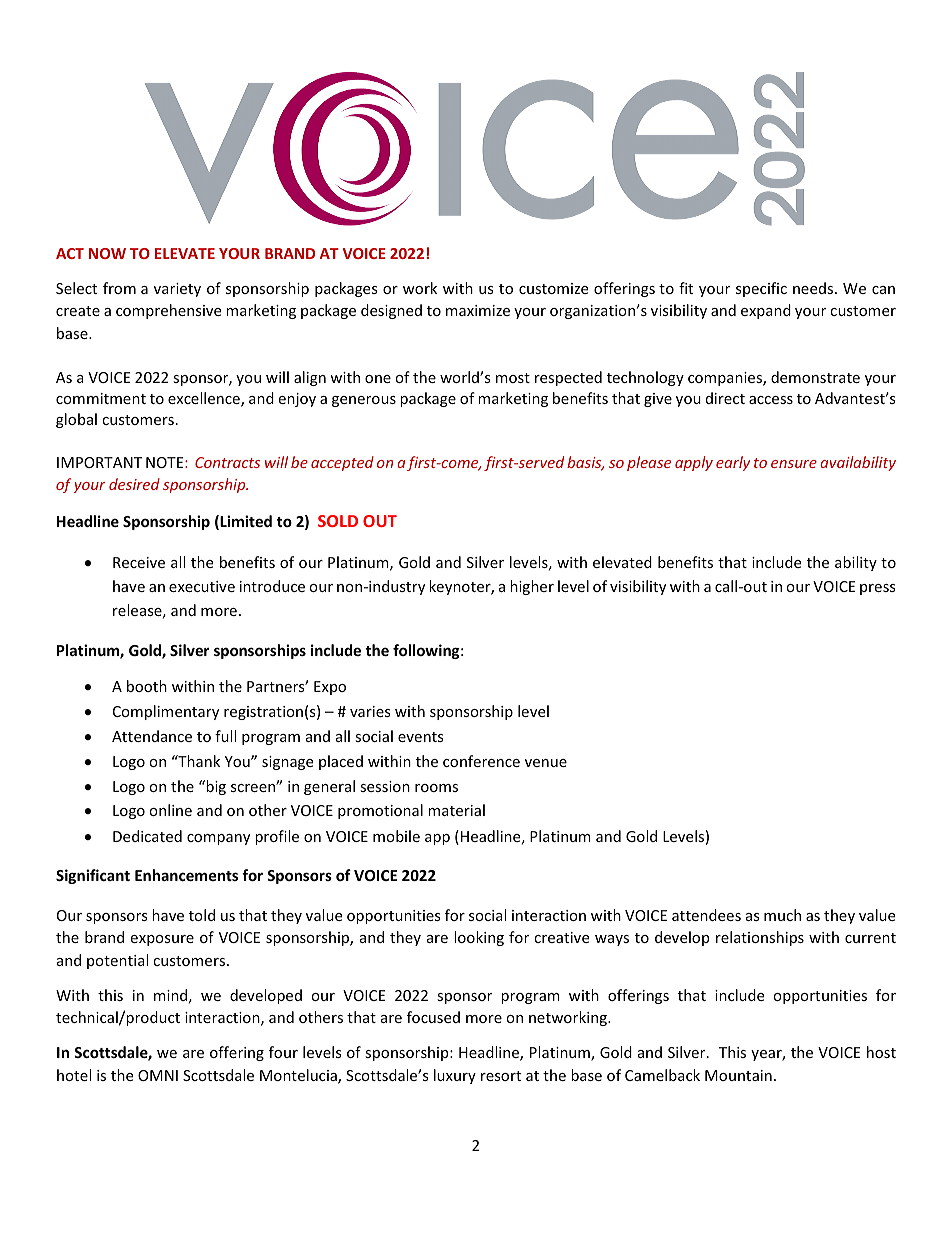 This page has width=952, height=1233. What do you see at coordinates (158, 1075) in the page?
I see `OMNI` at bounding box center [158, 1075].
